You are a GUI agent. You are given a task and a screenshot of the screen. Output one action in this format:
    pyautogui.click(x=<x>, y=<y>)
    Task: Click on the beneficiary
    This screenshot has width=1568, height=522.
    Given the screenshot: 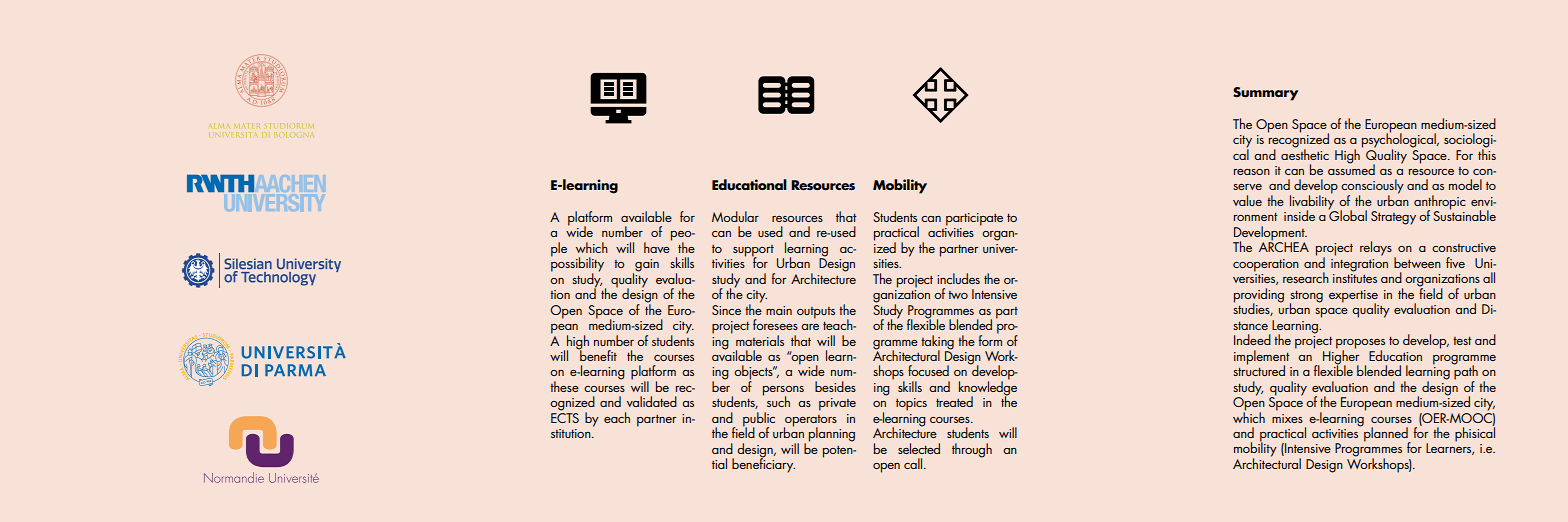 What is the action you would take?
    pyautogui.click(x=763, y=464)
